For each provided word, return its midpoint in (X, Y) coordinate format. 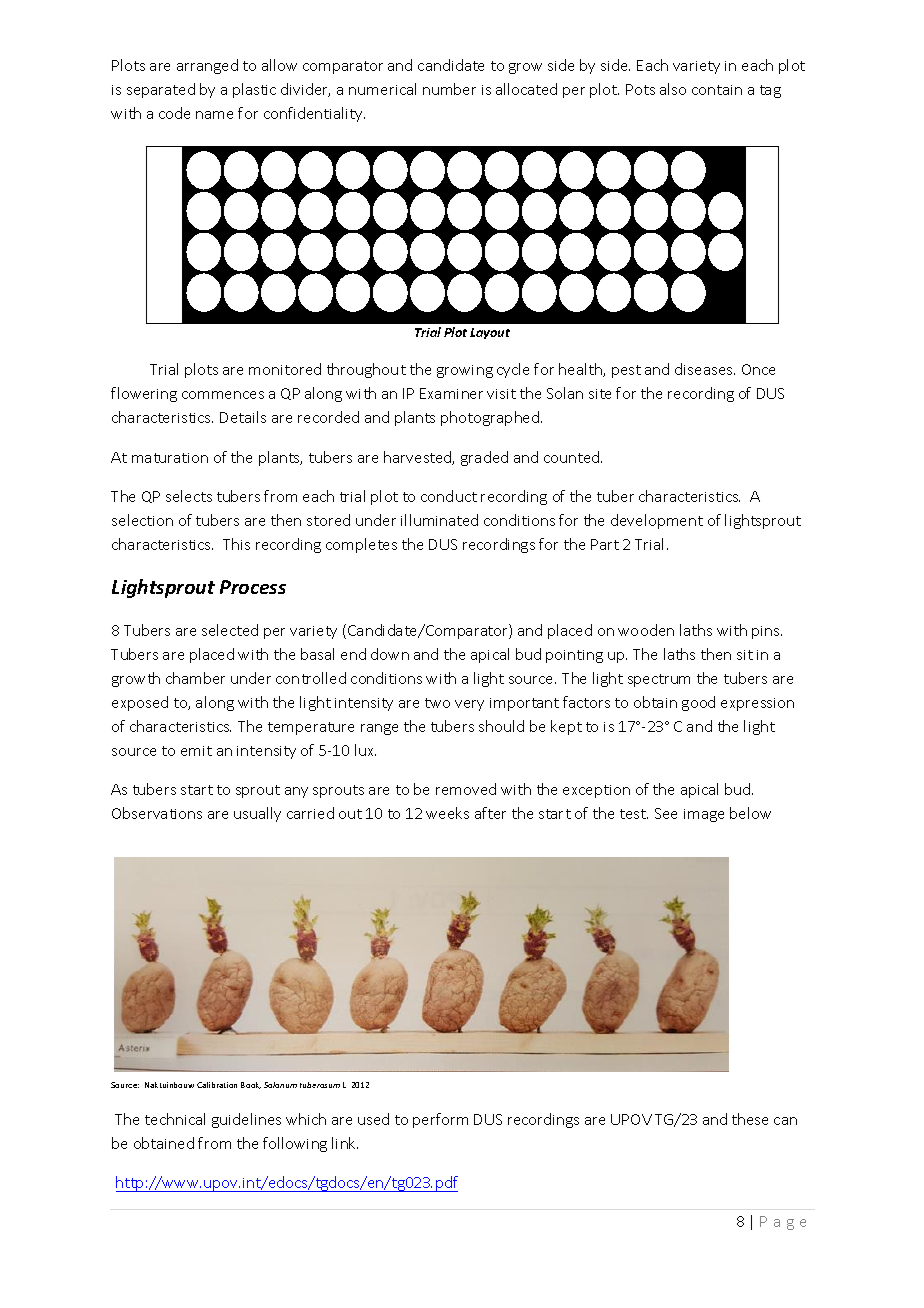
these (750, 1119)
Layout (490, 333)
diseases (705, 369)
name (214, 115)
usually (257, 814)
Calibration (217, 1085)
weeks (447, 813)
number (449, 89)
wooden (646, 630)
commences (223, 395)
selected (230, 630)
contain (717, 90)
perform (440, 1120)
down (390, 654)
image (704, 815)
